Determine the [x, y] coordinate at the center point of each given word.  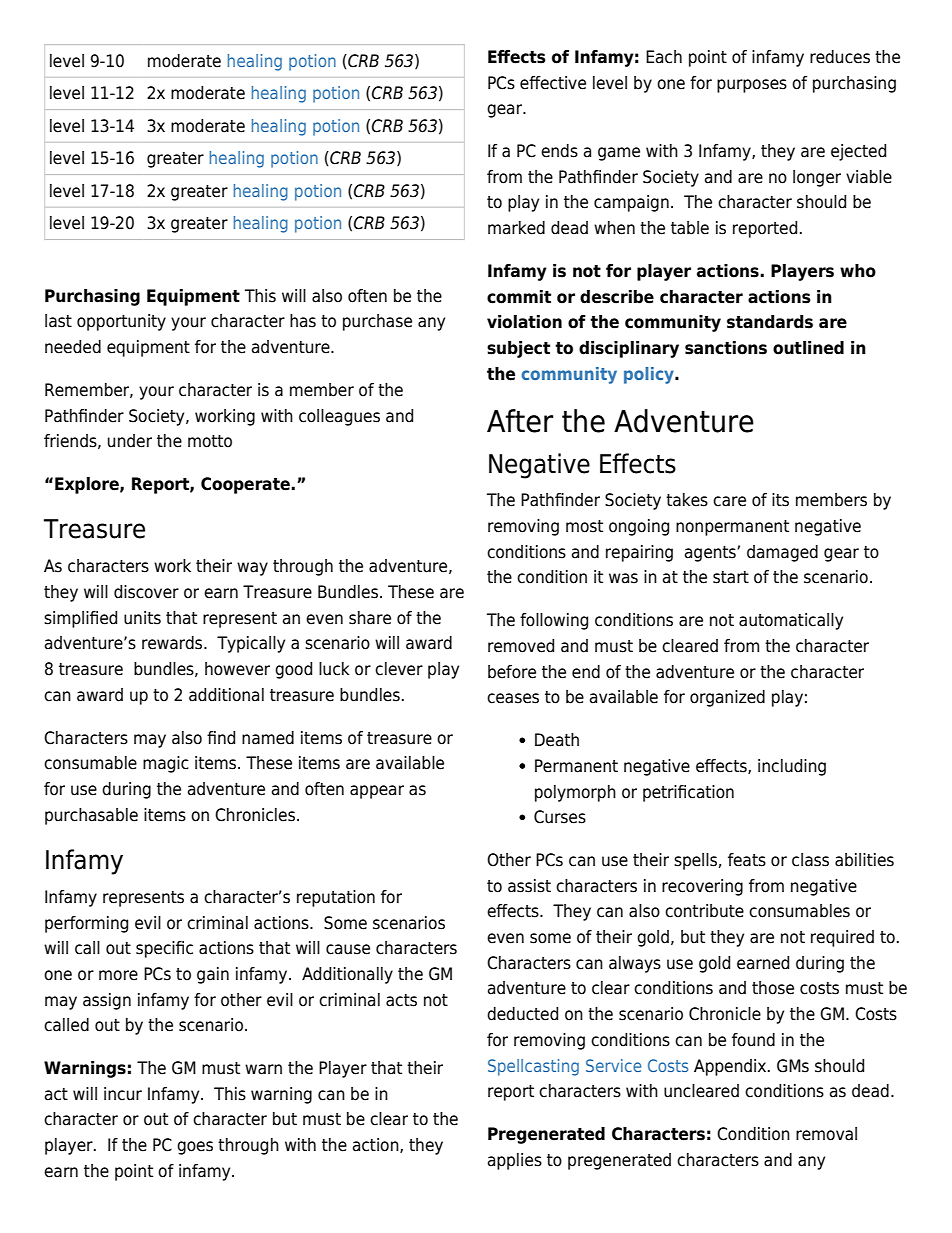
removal [826, 1134]
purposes [752, 86]
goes [195, 1148]
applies [515, 1161]
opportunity [121, 322]
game [619, 154]
